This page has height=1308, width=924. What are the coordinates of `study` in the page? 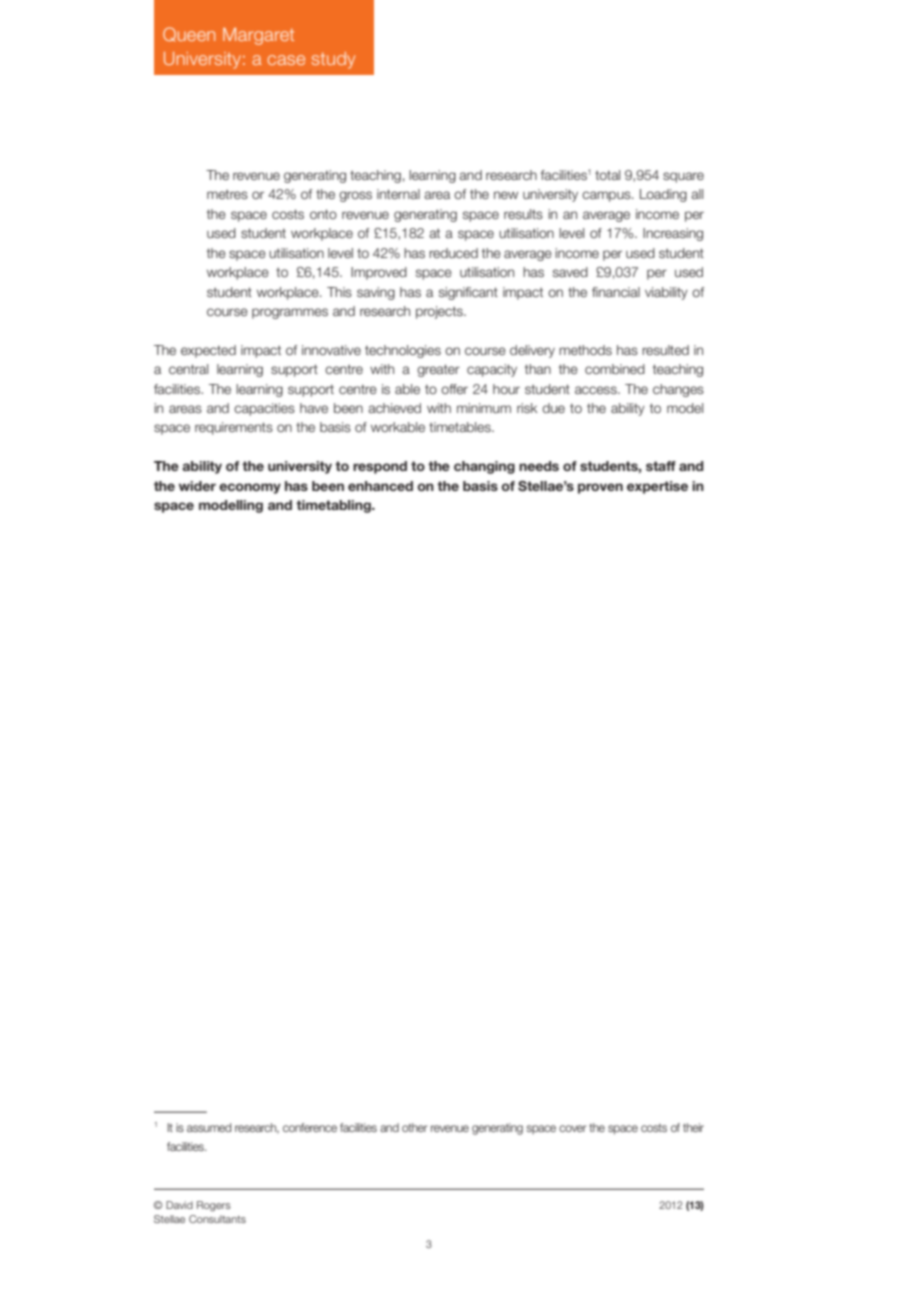 It's located at (333, 60).
